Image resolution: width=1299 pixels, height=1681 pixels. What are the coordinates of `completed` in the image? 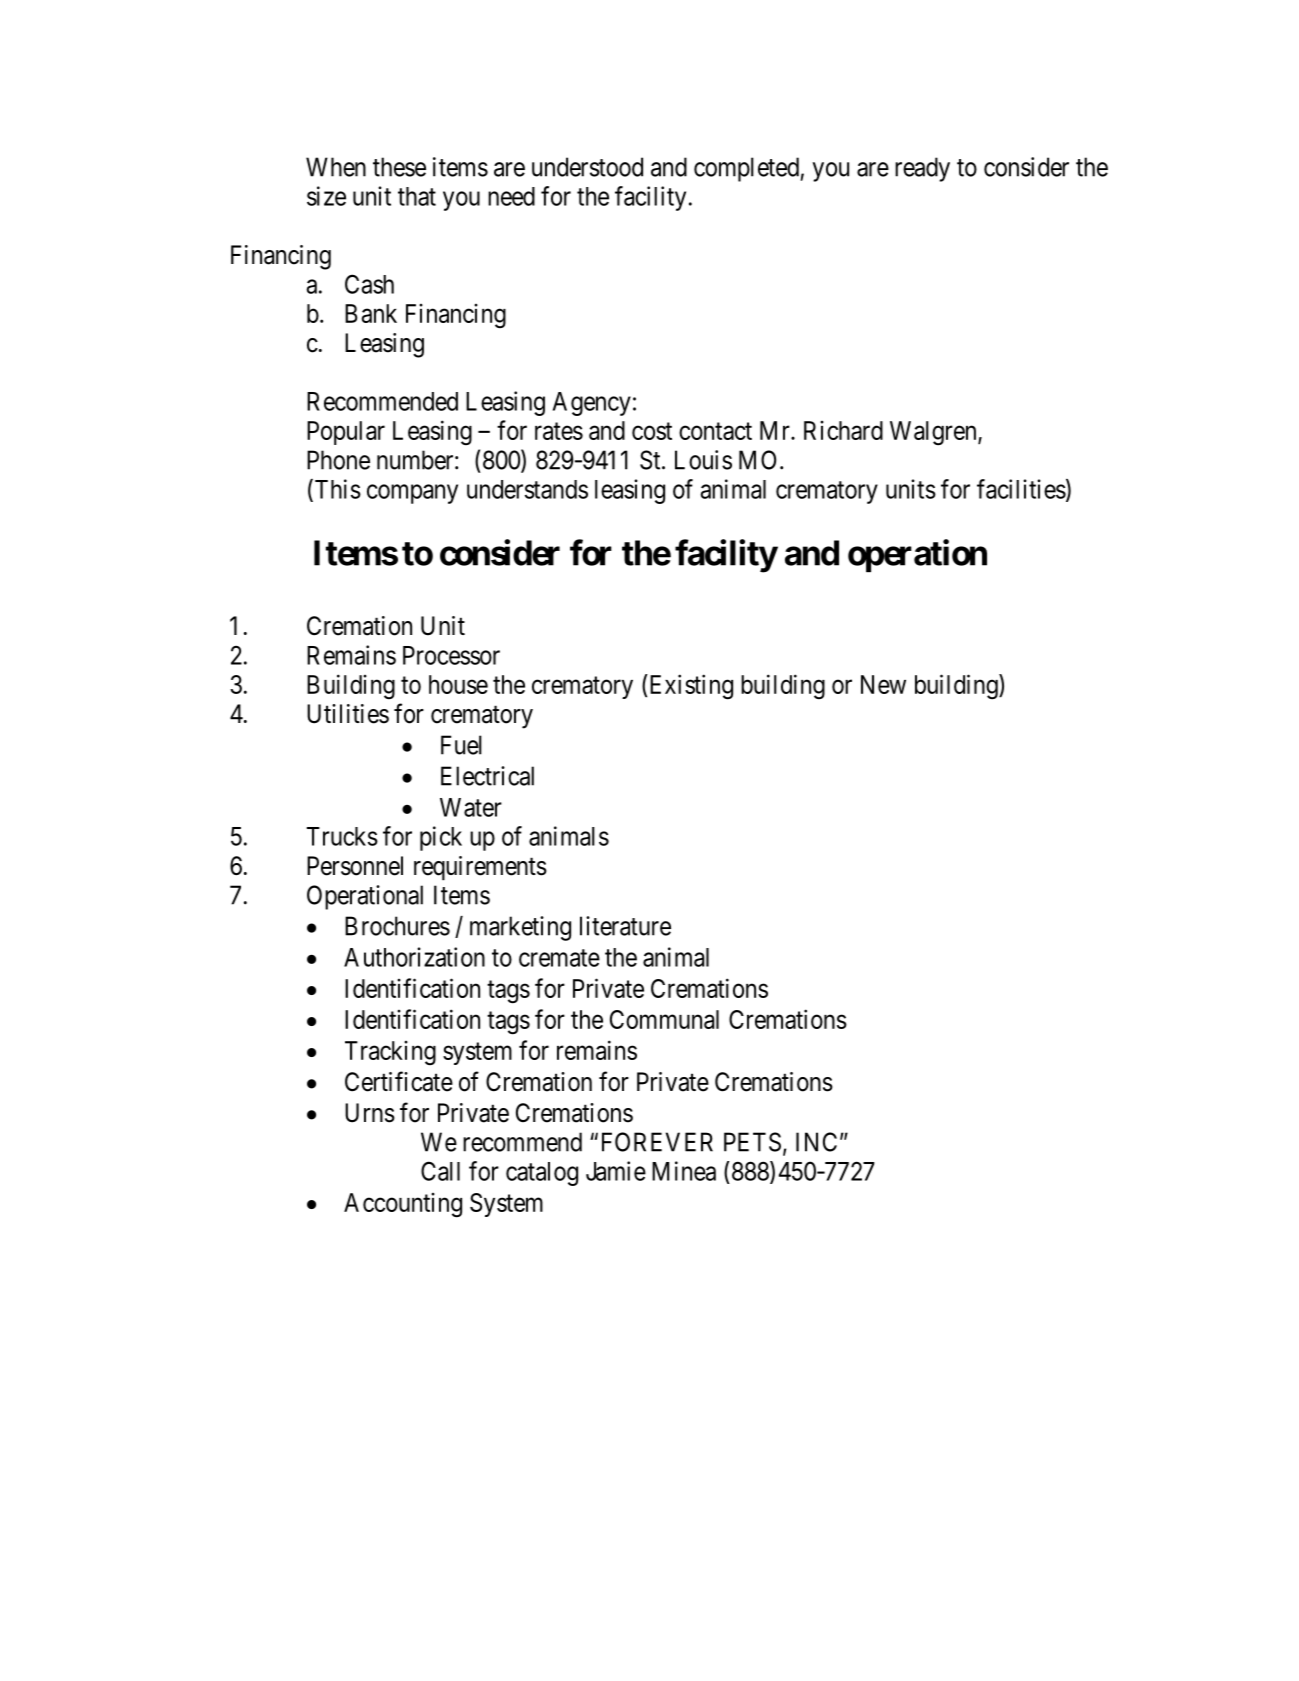 It's located at (747, 169).
